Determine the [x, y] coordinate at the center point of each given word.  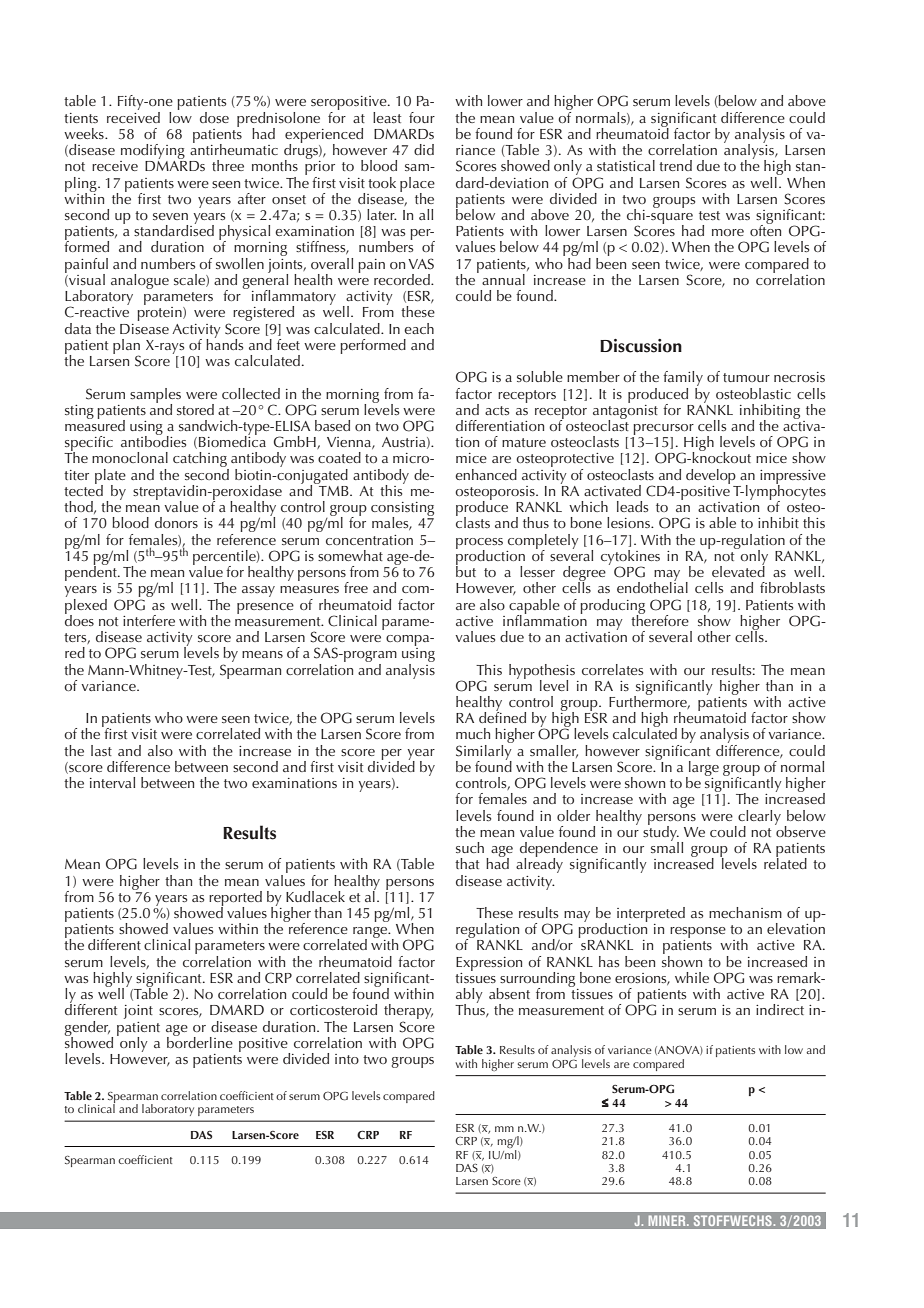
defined [502, 716]
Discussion [641, 346]
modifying [153, 153]
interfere [149, 620]
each [419, 328]
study [661, 833]
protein [160, 314]
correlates [612, 669]
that [467, 863]
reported [235, 899]
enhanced [486, 474]
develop [711, 476]
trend [675, 165]
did [424, 149]
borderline [200, 1041]
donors [176, 522]
